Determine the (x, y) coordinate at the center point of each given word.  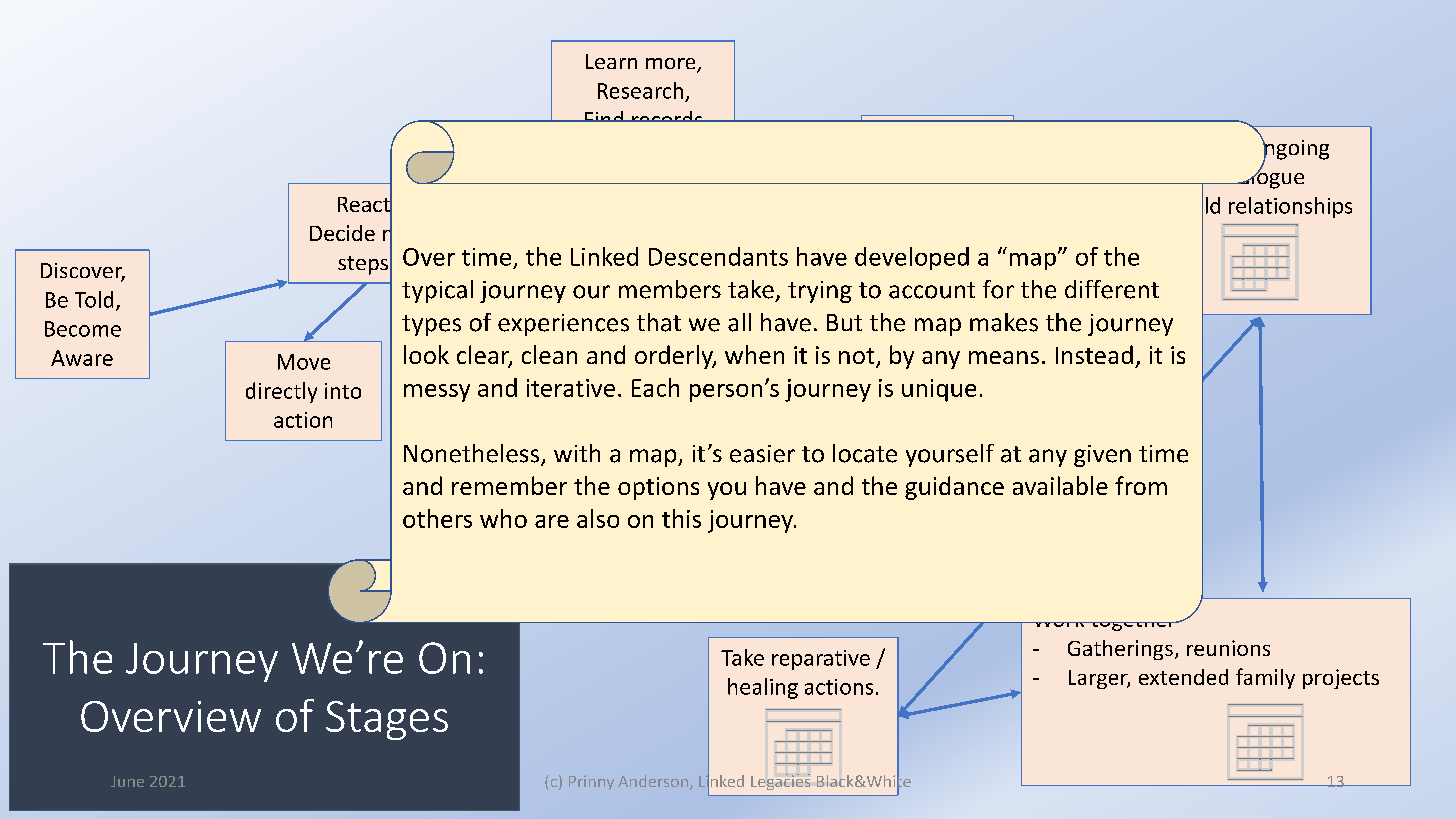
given (1102, 456)
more (672, 65)
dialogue (1261, 177)
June (127, 781)
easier (762, 454)
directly (281, 392)
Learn (611, 61)
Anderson (653, 781)
